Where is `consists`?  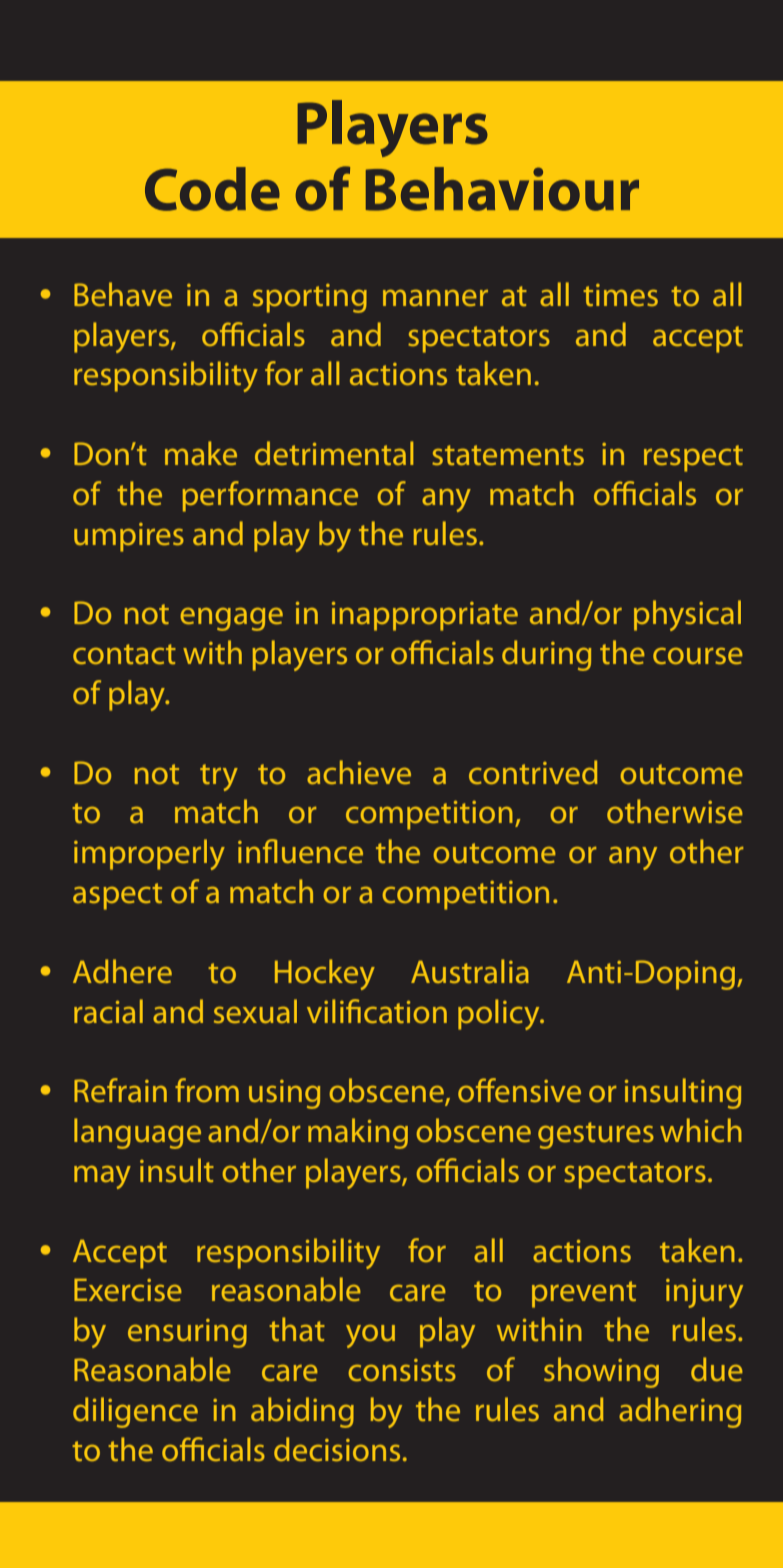
consists is located at coordinates (402, 1370).
